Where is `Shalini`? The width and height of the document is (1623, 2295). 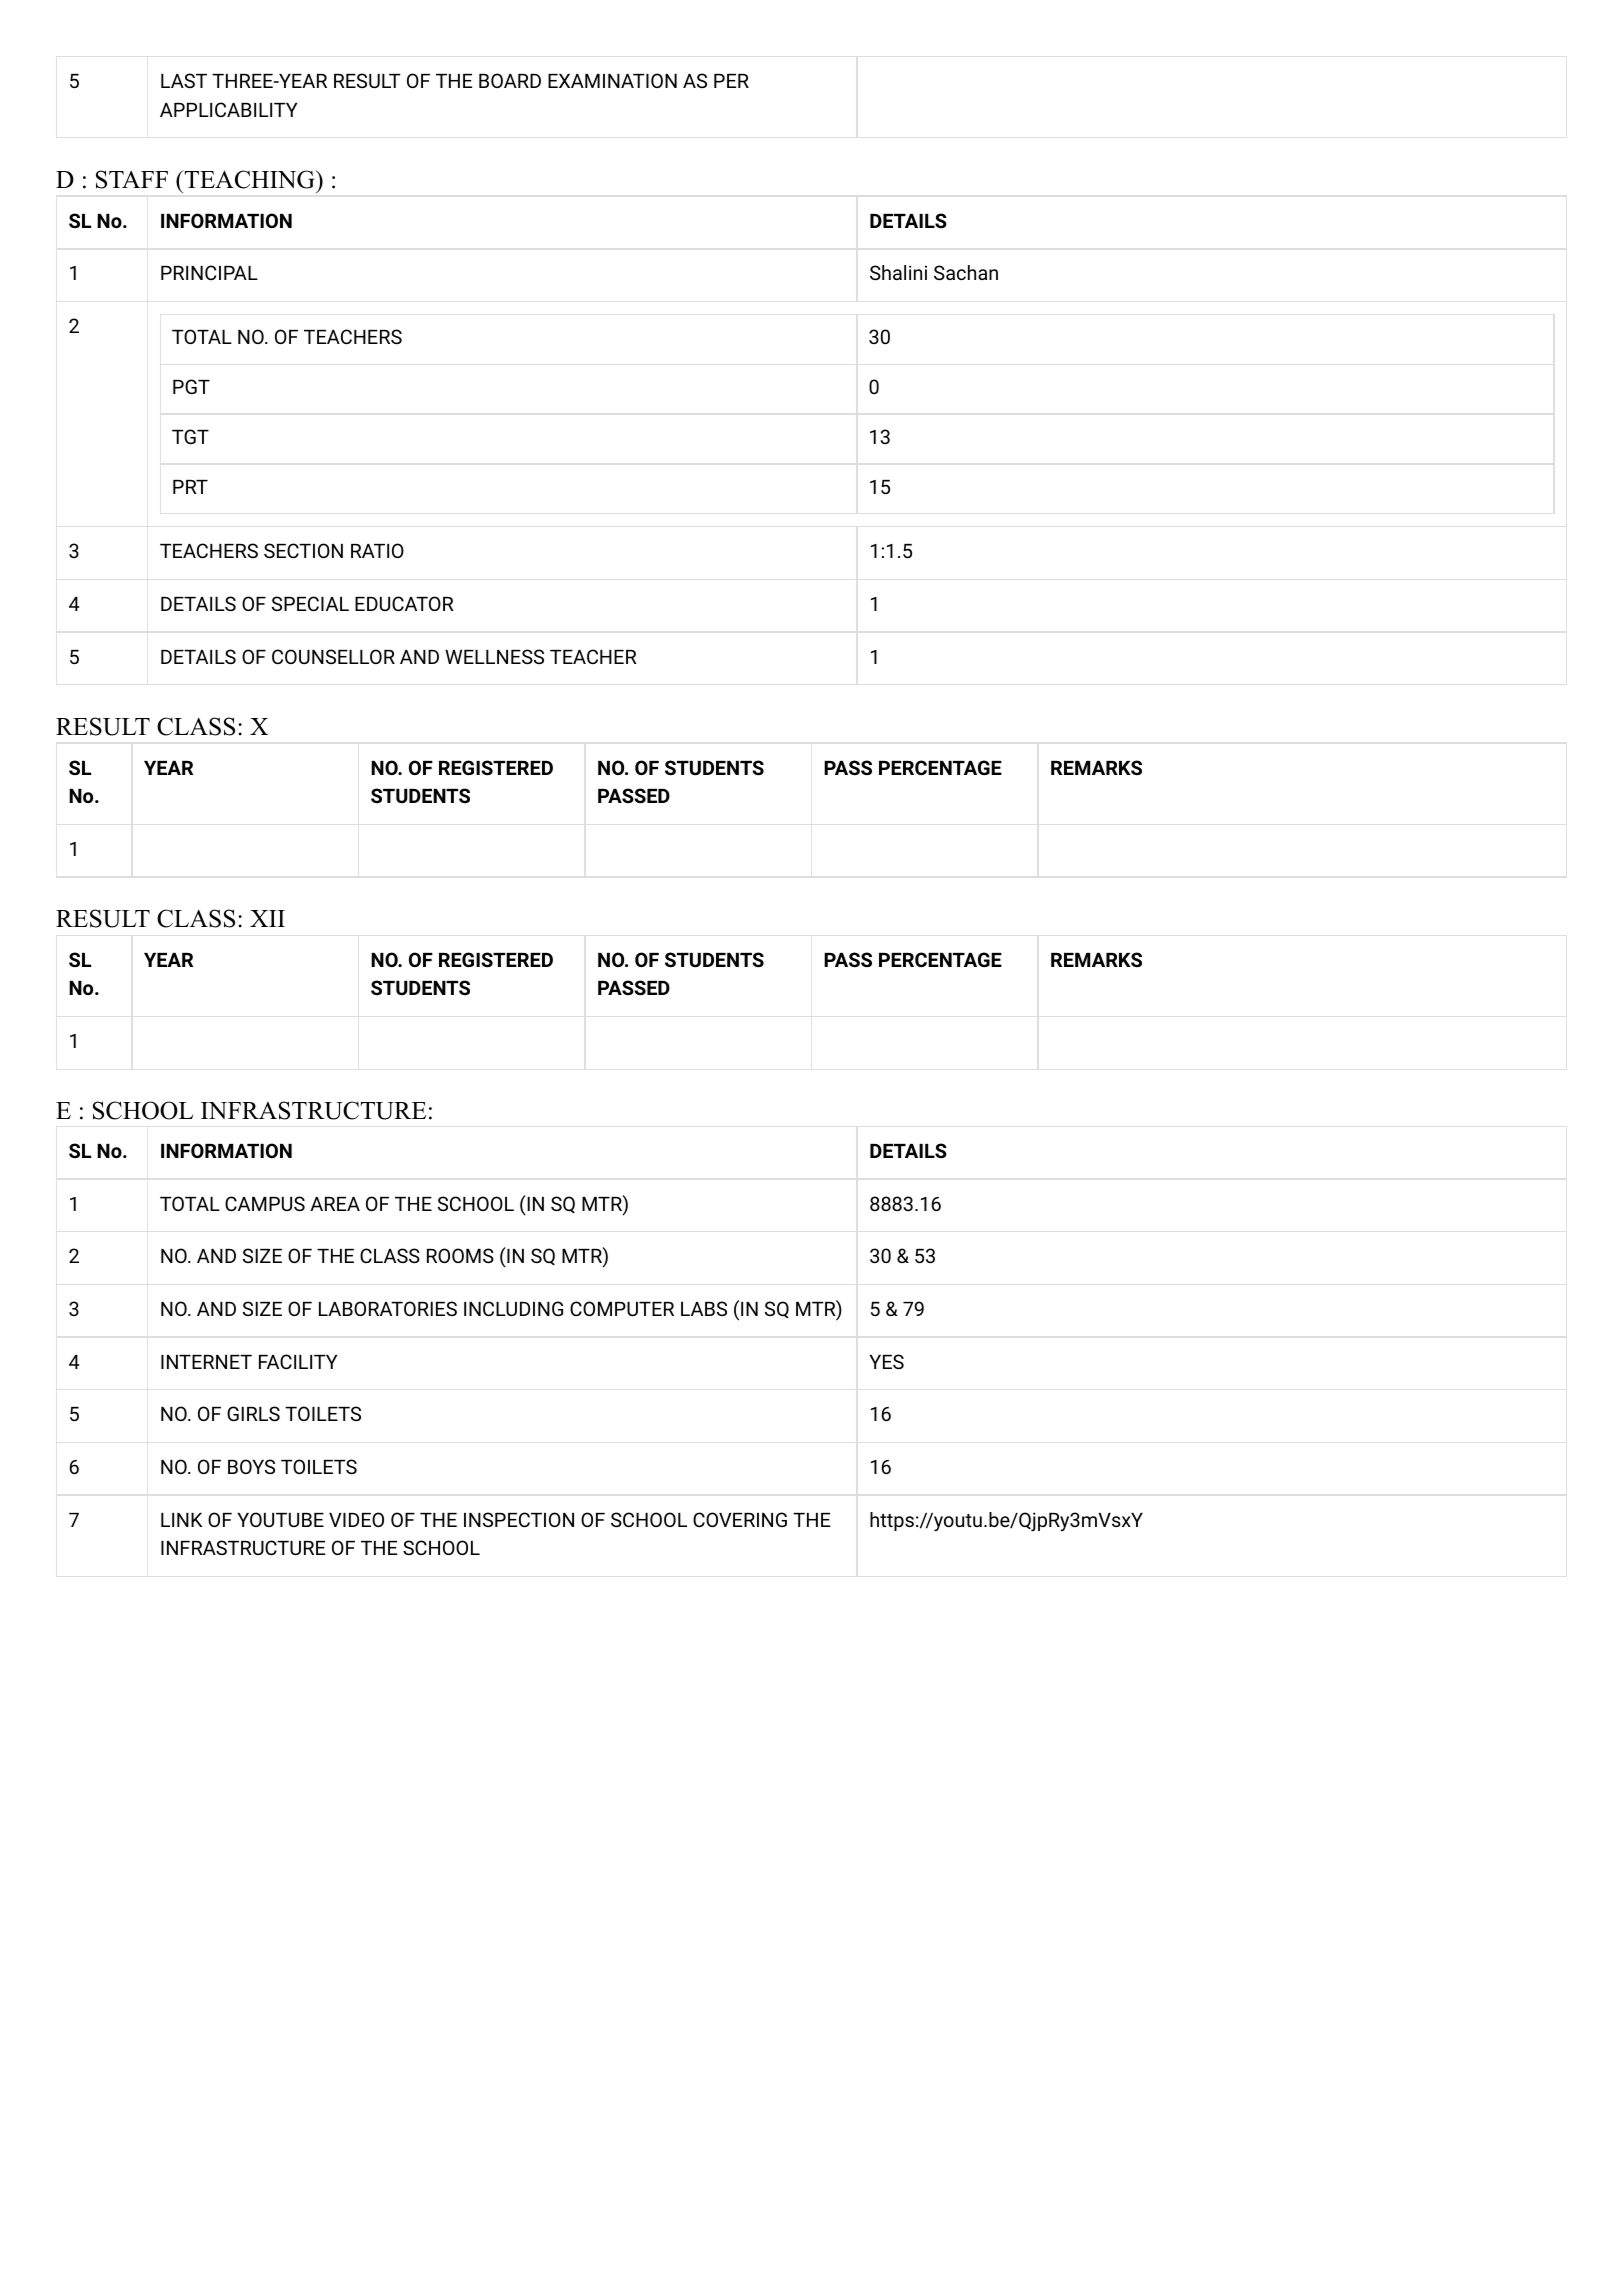
Shalini is located at coordinates (898, 272).
